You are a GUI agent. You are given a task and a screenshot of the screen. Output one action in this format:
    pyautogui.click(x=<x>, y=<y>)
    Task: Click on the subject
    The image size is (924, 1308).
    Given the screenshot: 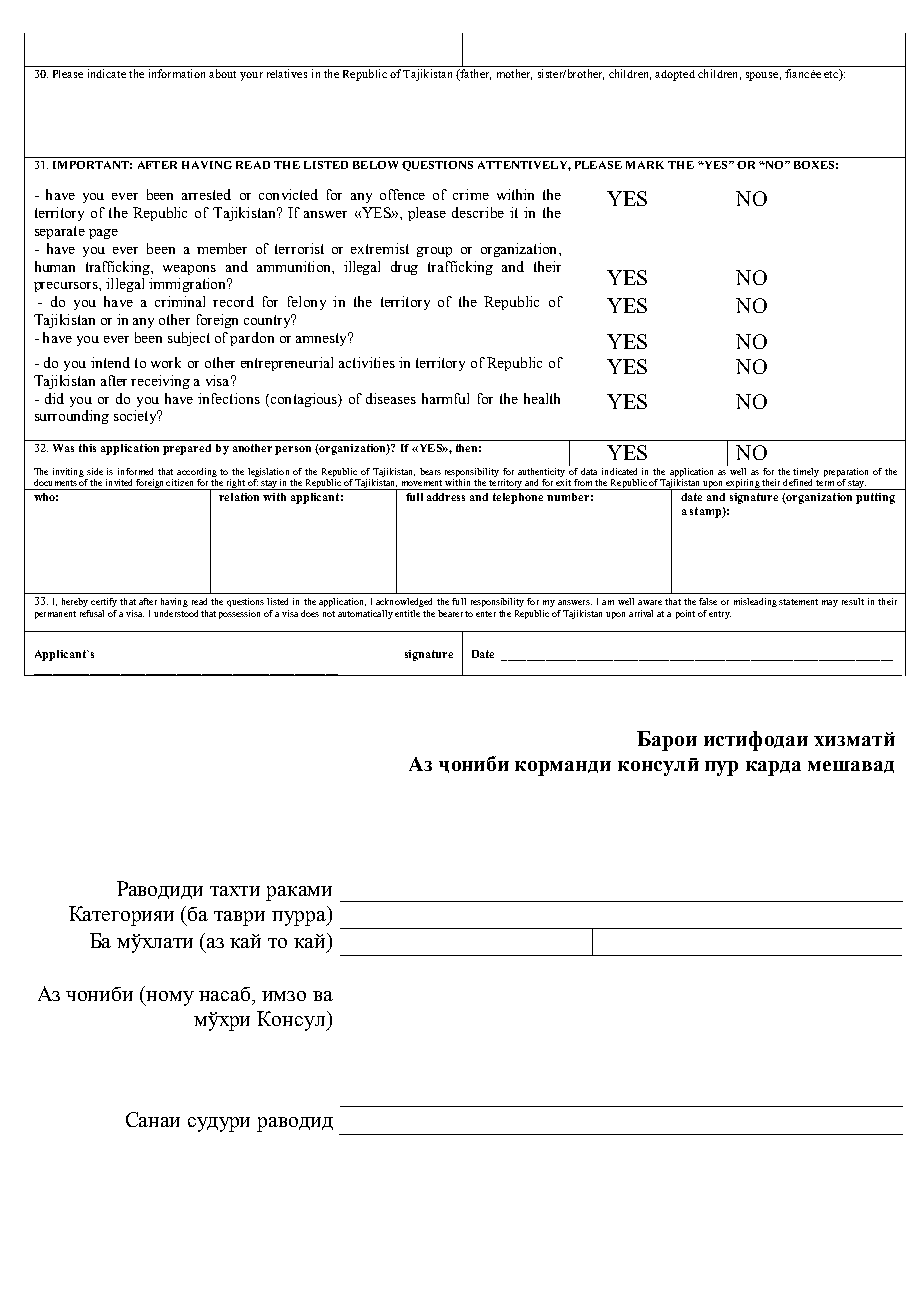 What is the action you would take?
    pyautogui.click(x=189, y=339)
